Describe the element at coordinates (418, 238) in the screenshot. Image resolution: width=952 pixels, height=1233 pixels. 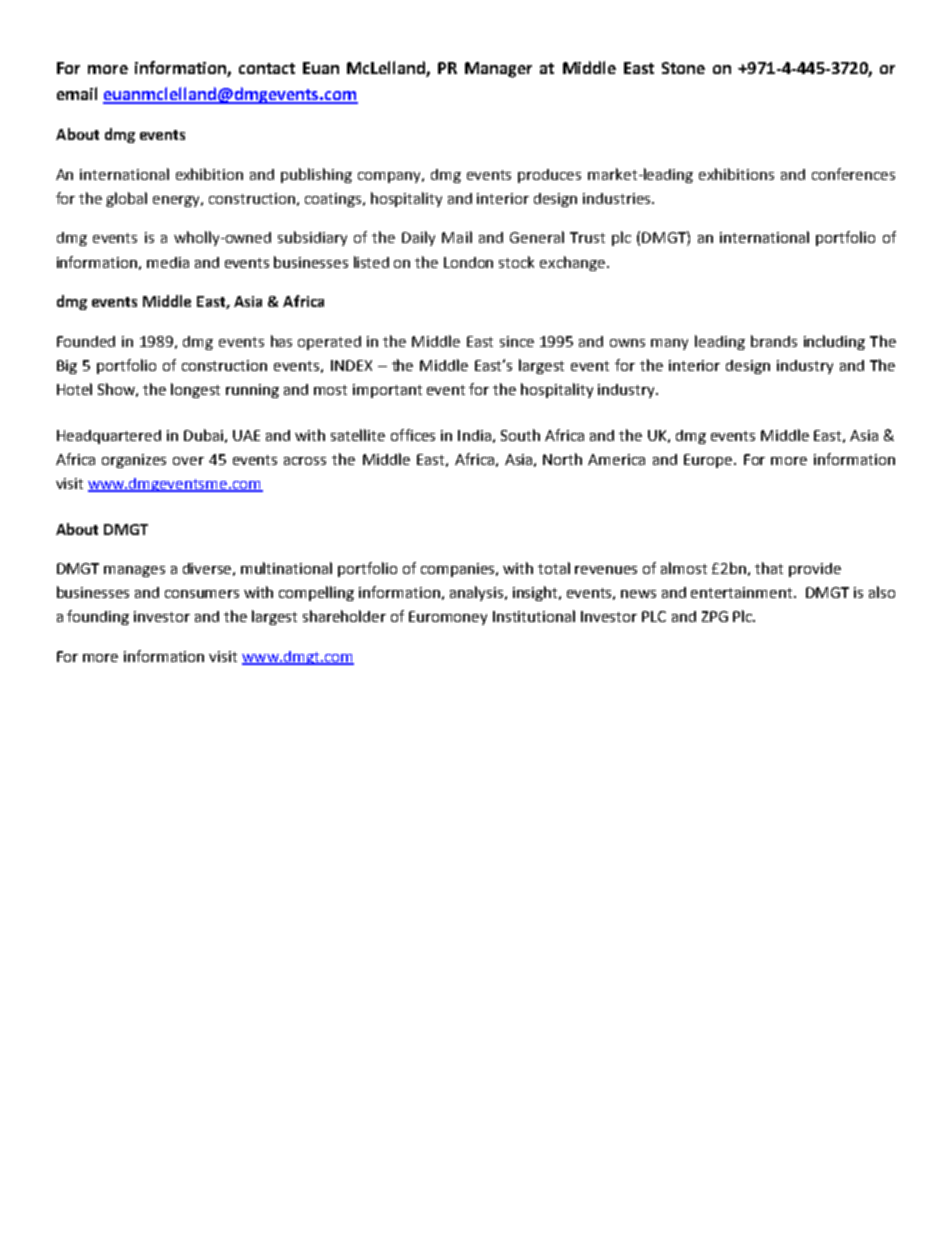
I see `Daily` at that location.
